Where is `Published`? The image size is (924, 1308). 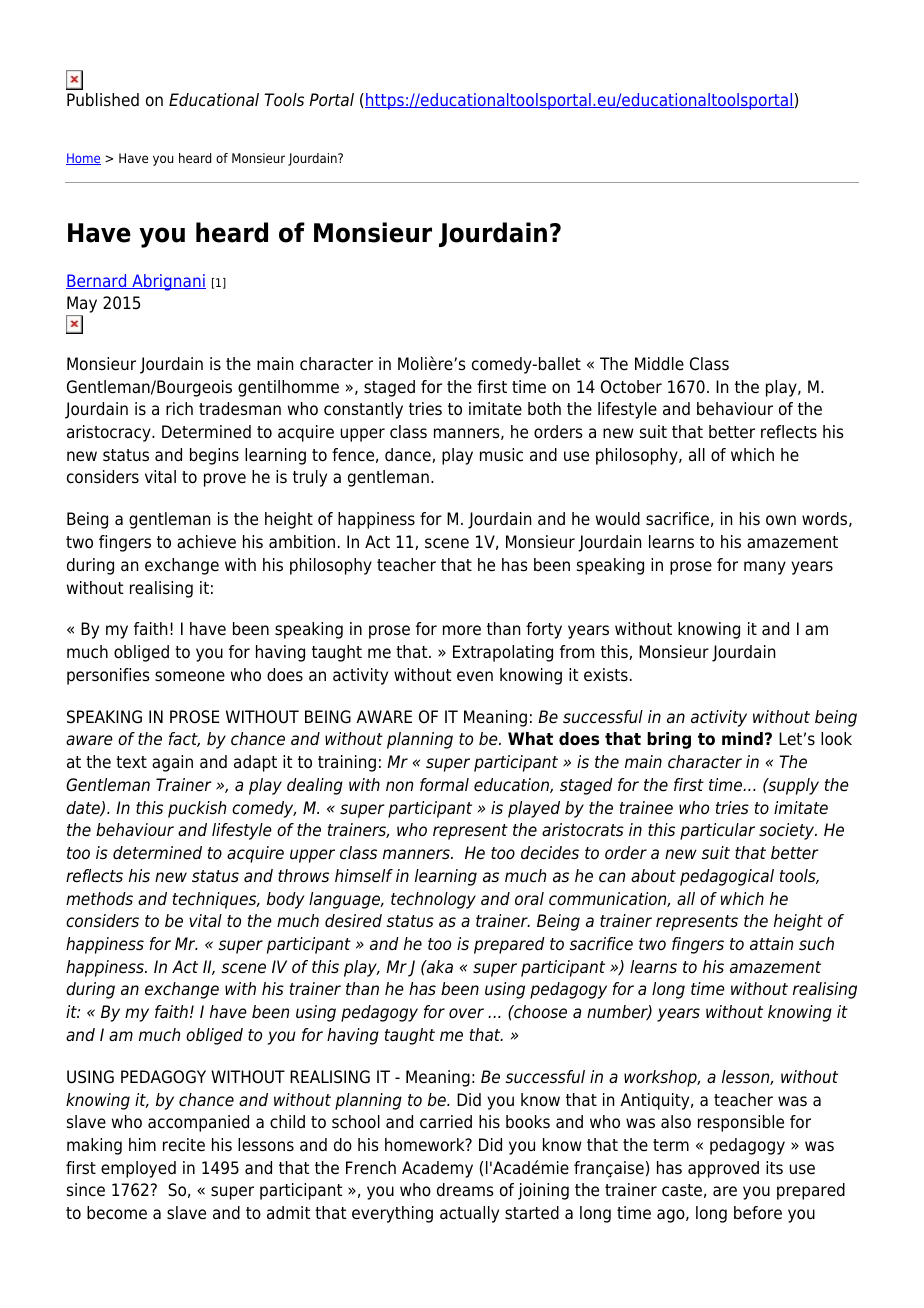
Published is located at coordinates (103, 100).
